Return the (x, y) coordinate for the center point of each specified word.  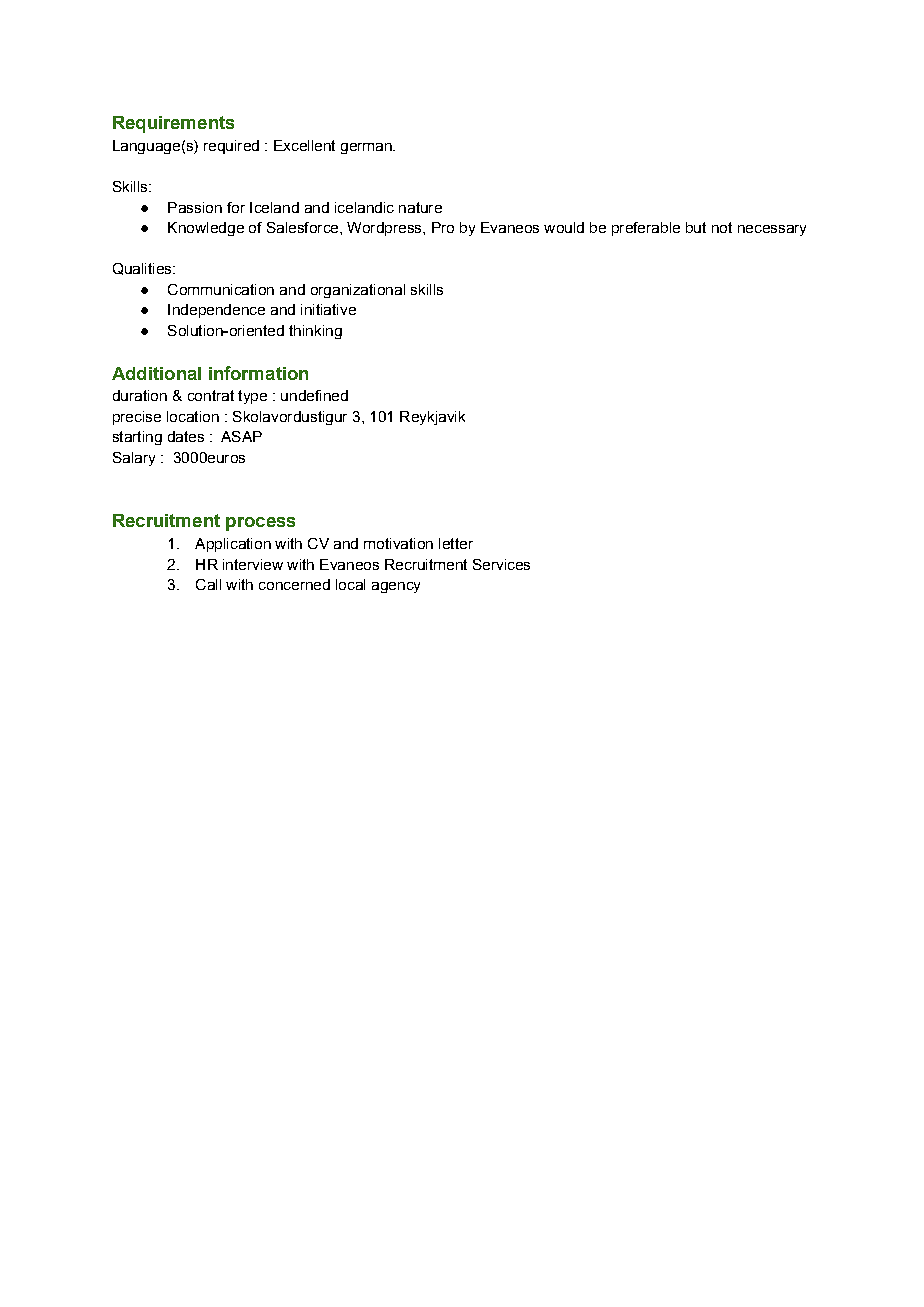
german (367, 148)
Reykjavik (432, 418)
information (258, 373)
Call (208, 584)
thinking (315, 332)
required (231, 147)
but (696, 227)
